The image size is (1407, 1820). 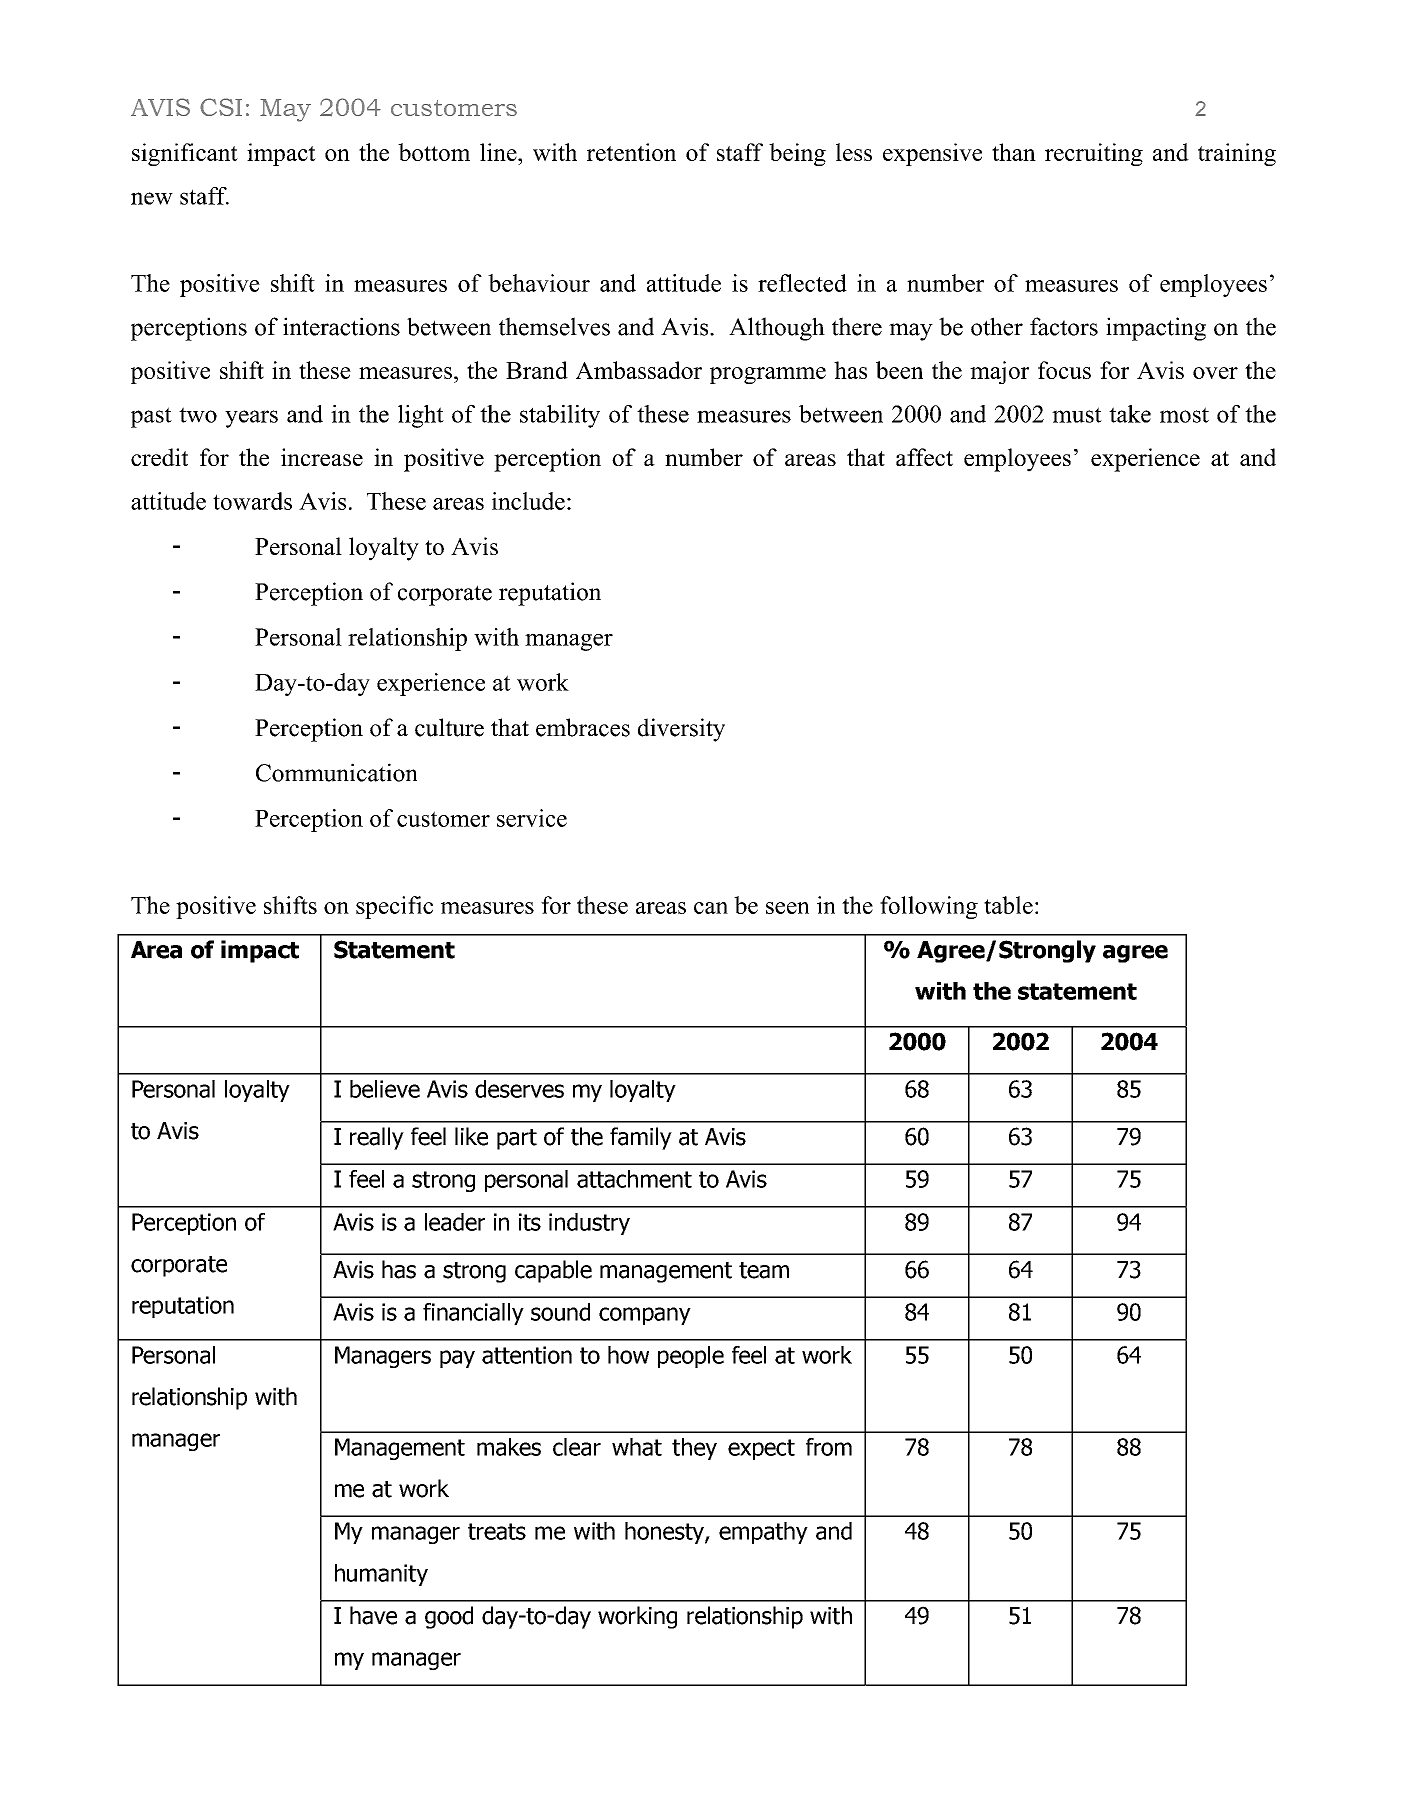 What do you see at coordinates (381, 1575) in the image?
I see `humanity` at bounding box center [381, 1575].
